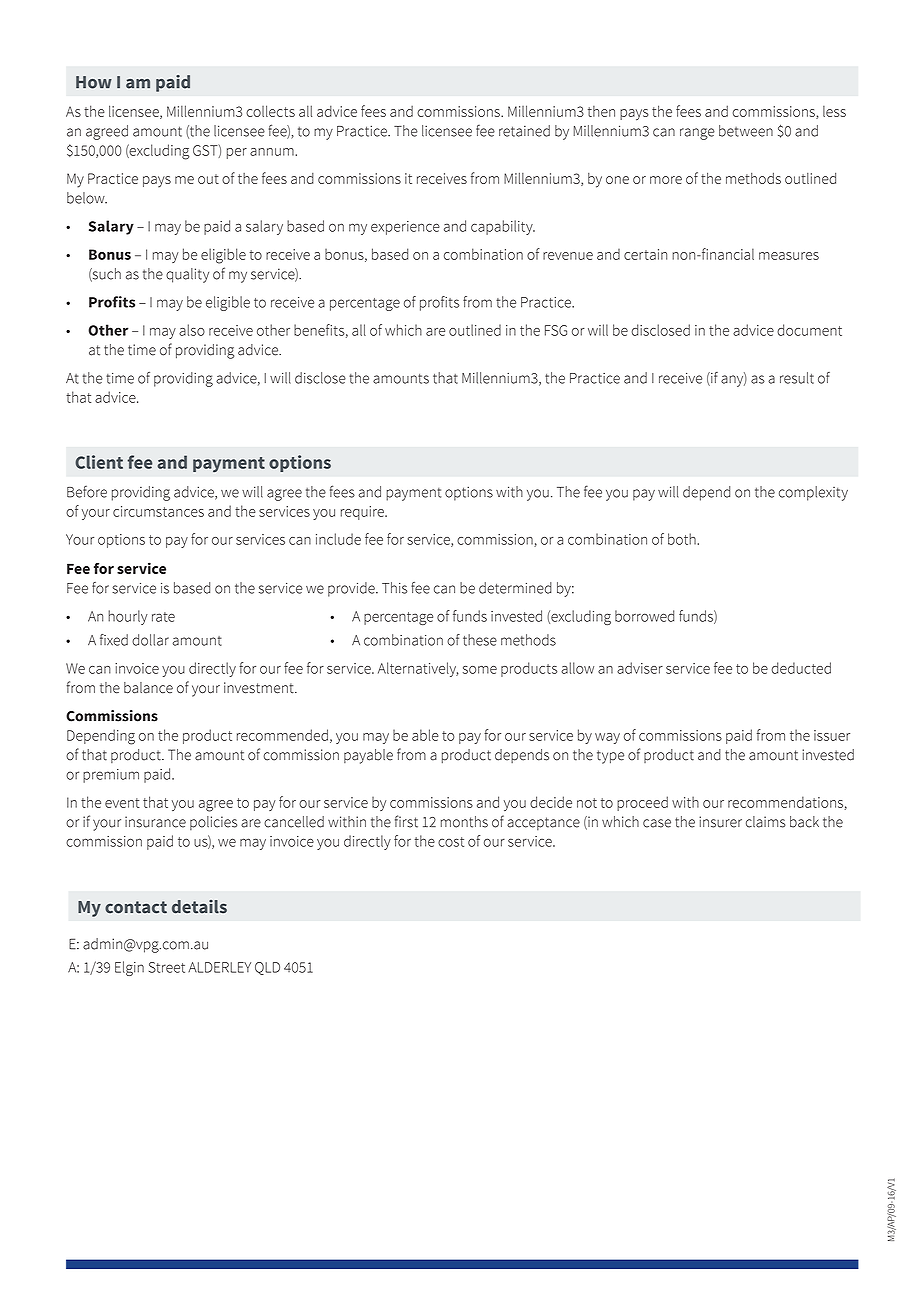 This screenshot has height=1308, width=924. I want to click on collects, so click(270, 111).
